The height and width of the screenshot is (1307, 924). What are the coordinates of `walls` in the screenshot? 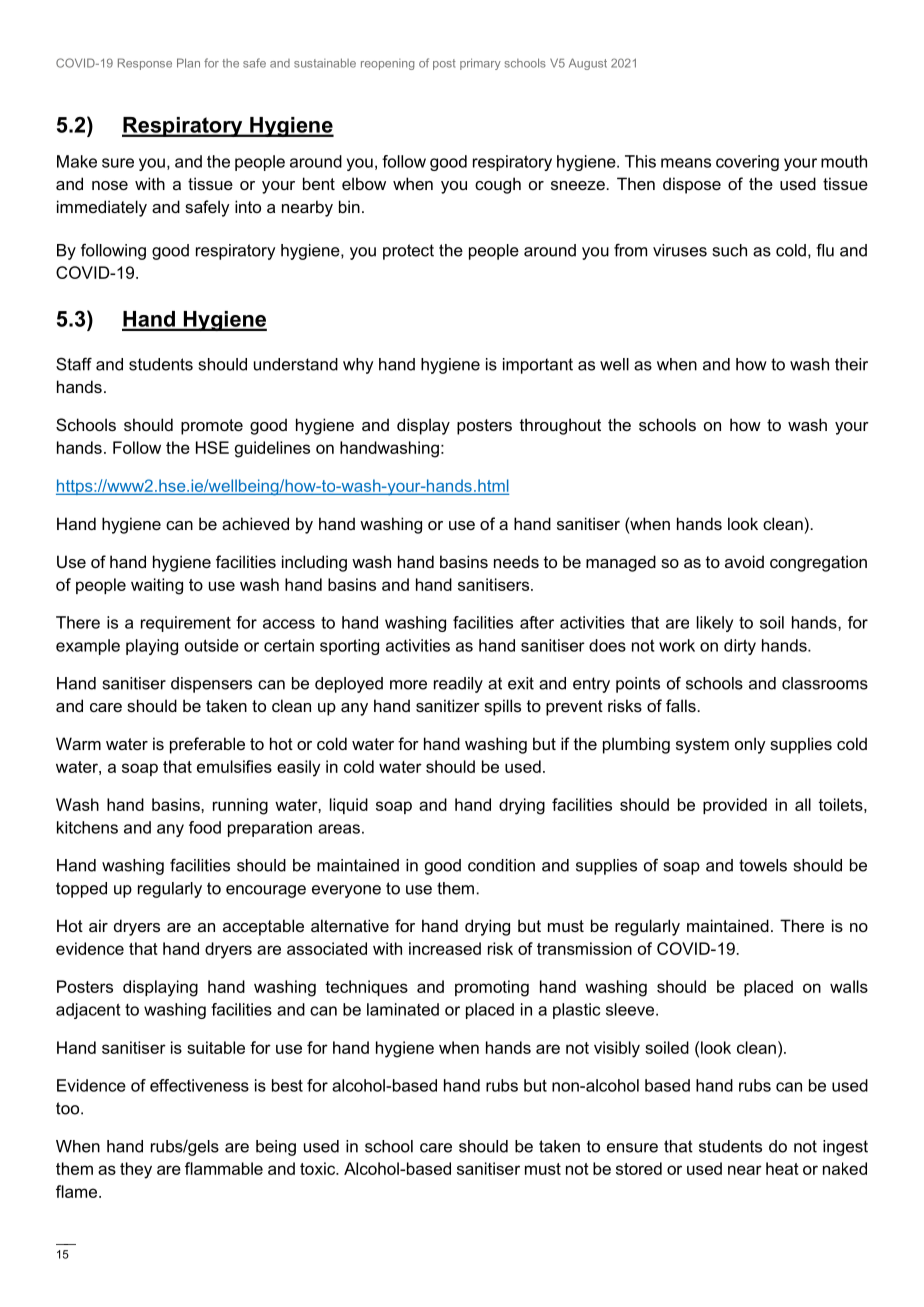 It's located at (849, 986).
